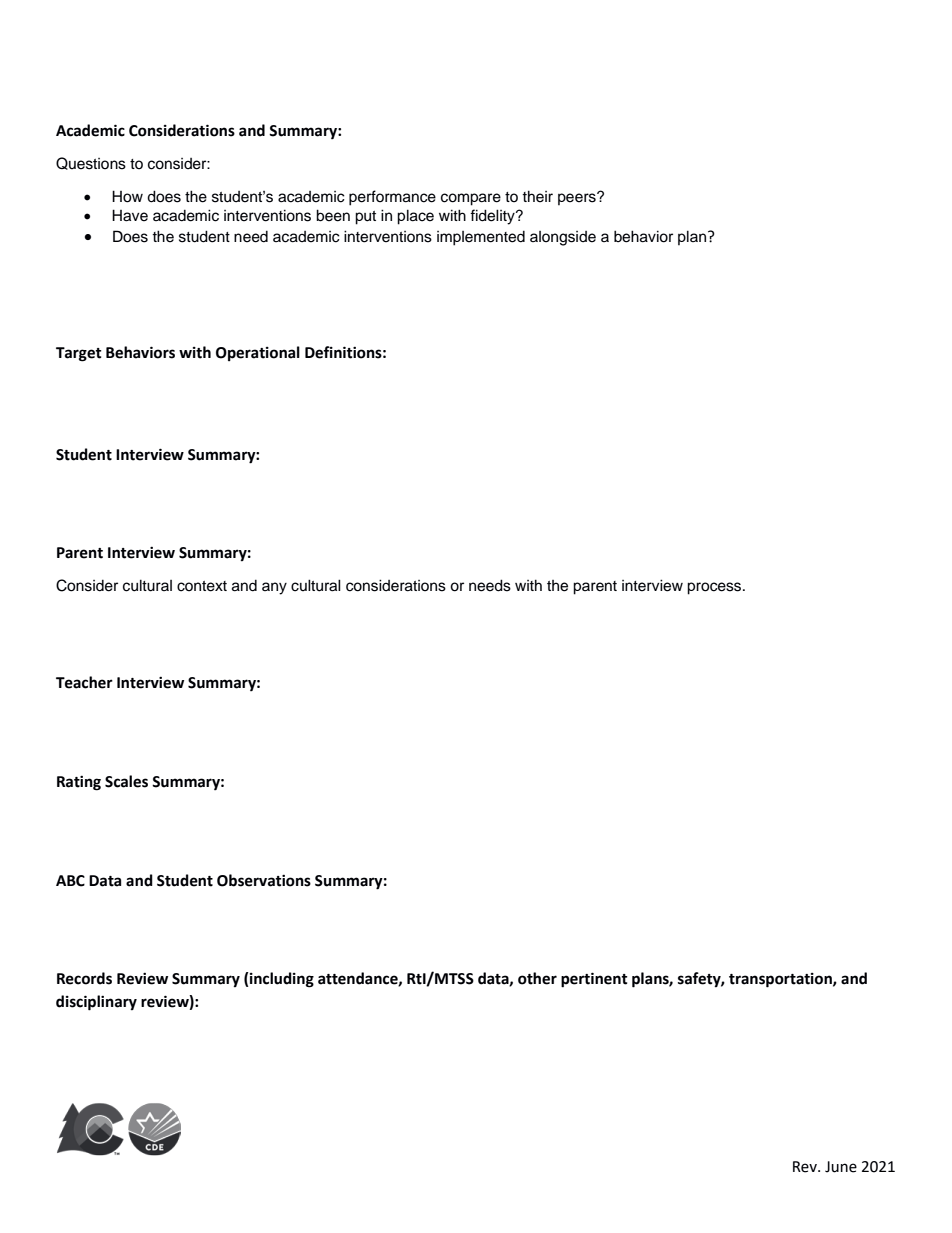 This document has height=1233, width=952. I want to click on compare, so click(471, 199).
